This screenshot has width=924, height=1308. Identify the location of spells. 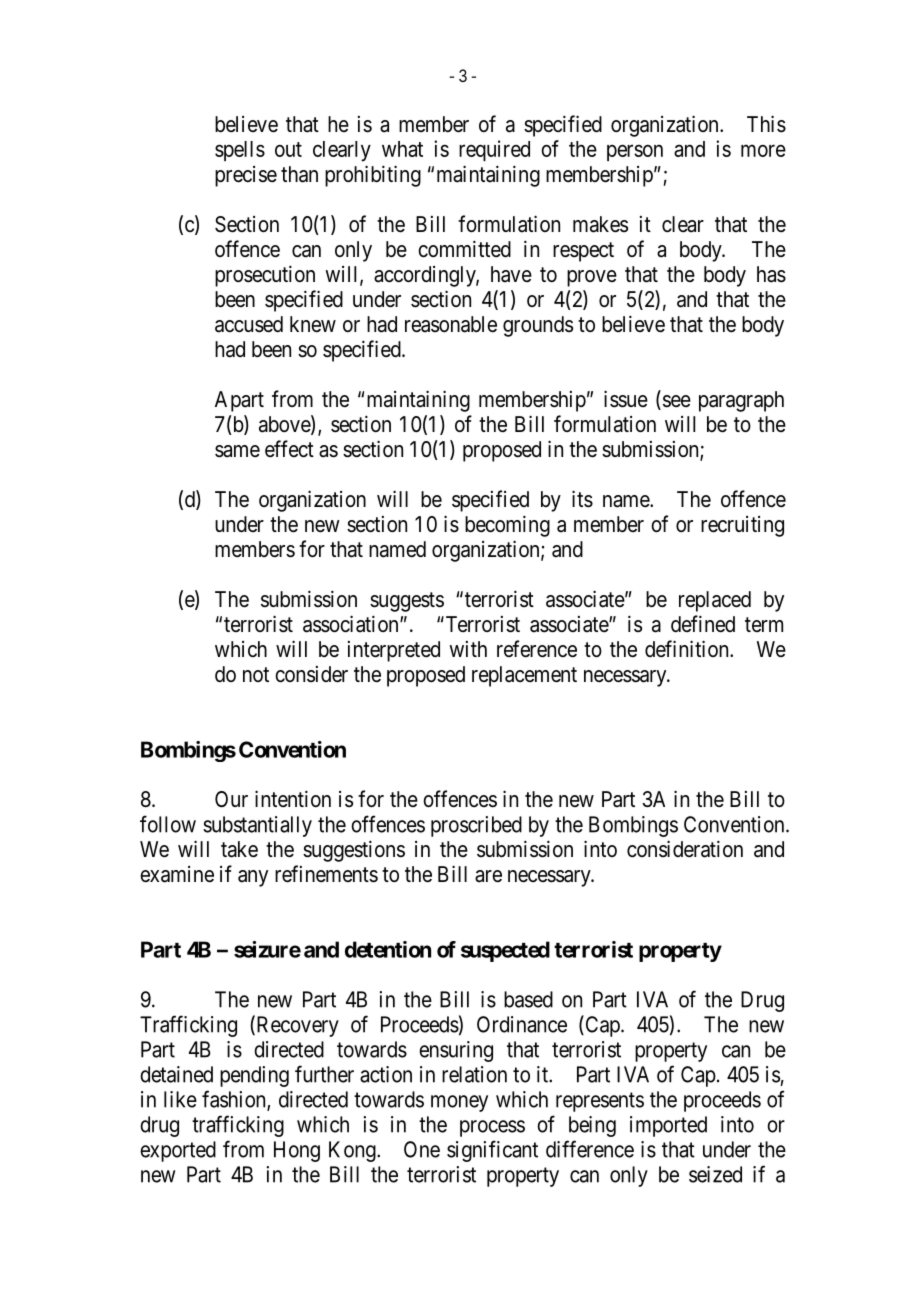
(240, 151).
